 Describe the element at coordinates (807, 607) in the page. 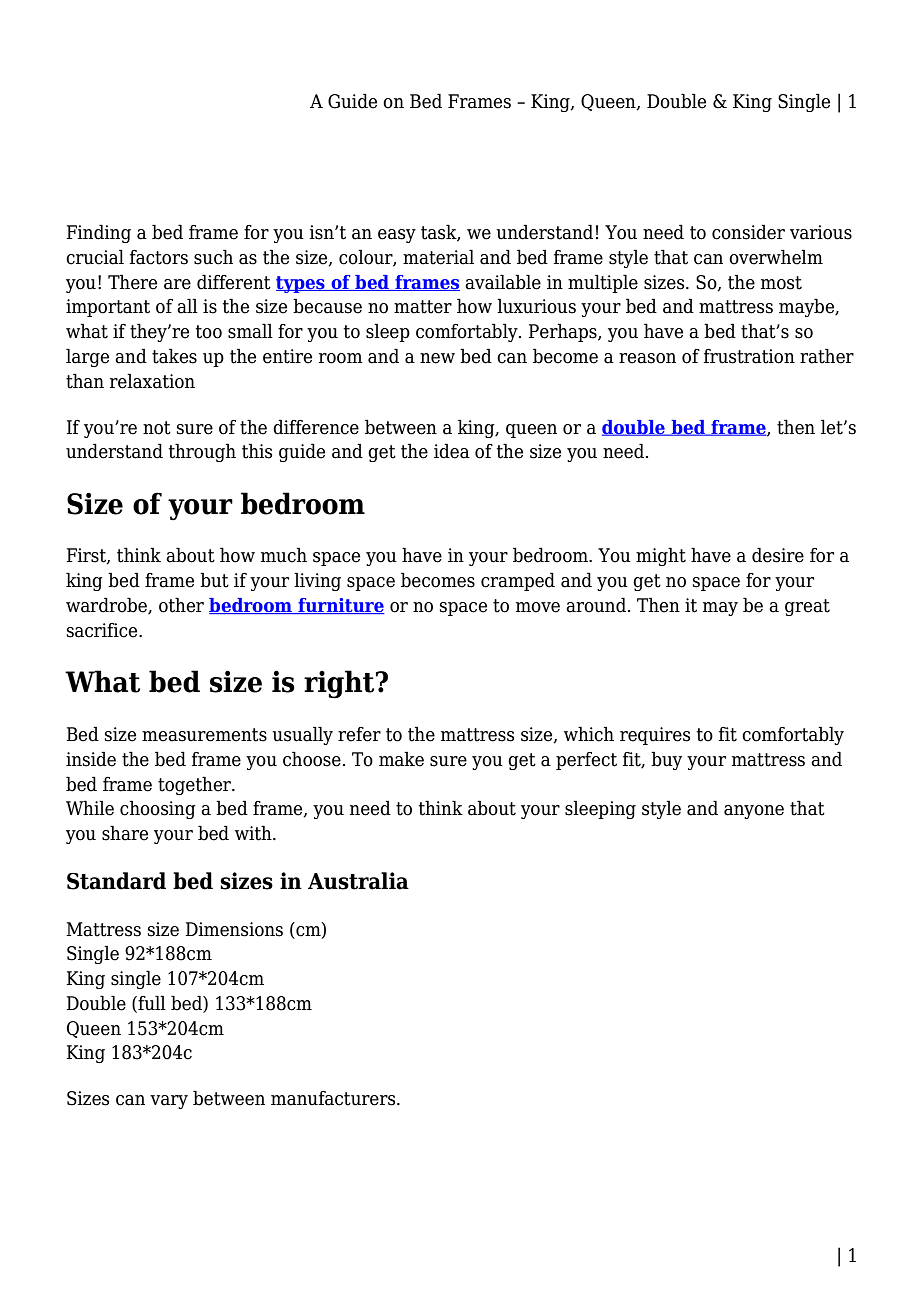

I see `great` at that location.
